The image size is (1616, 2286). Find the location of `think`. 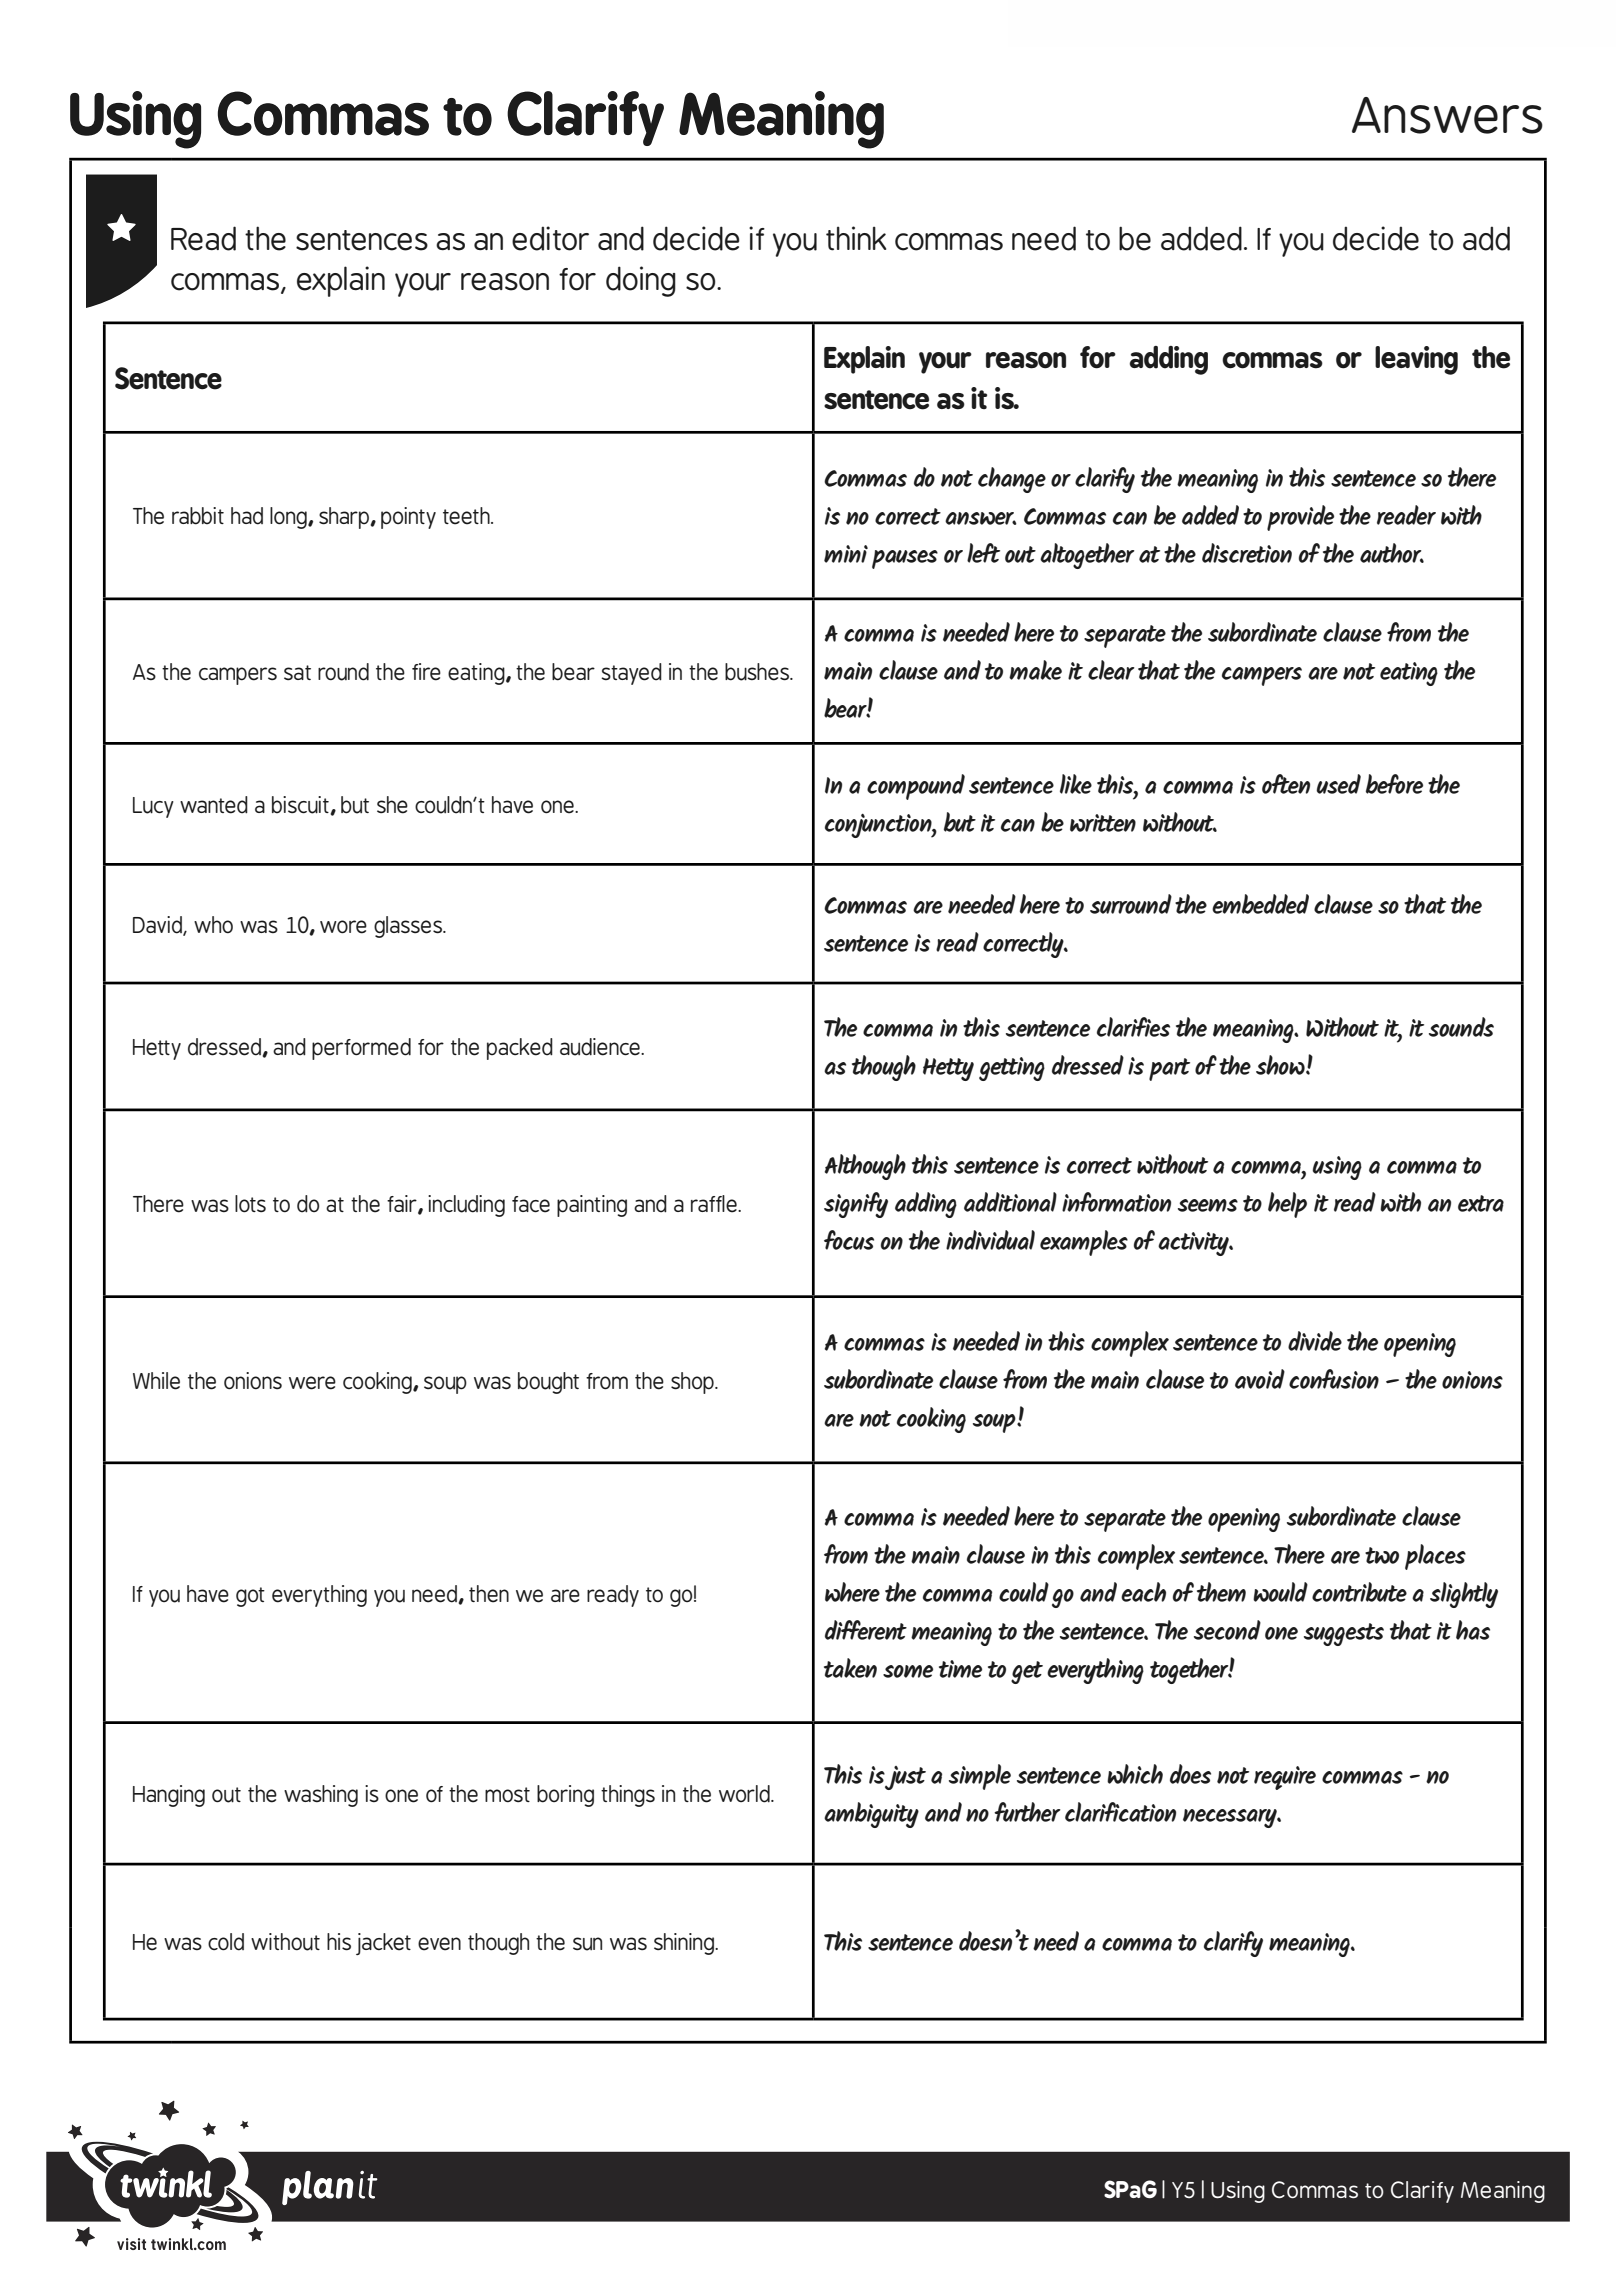

think is located at coordinates (856, 238).
